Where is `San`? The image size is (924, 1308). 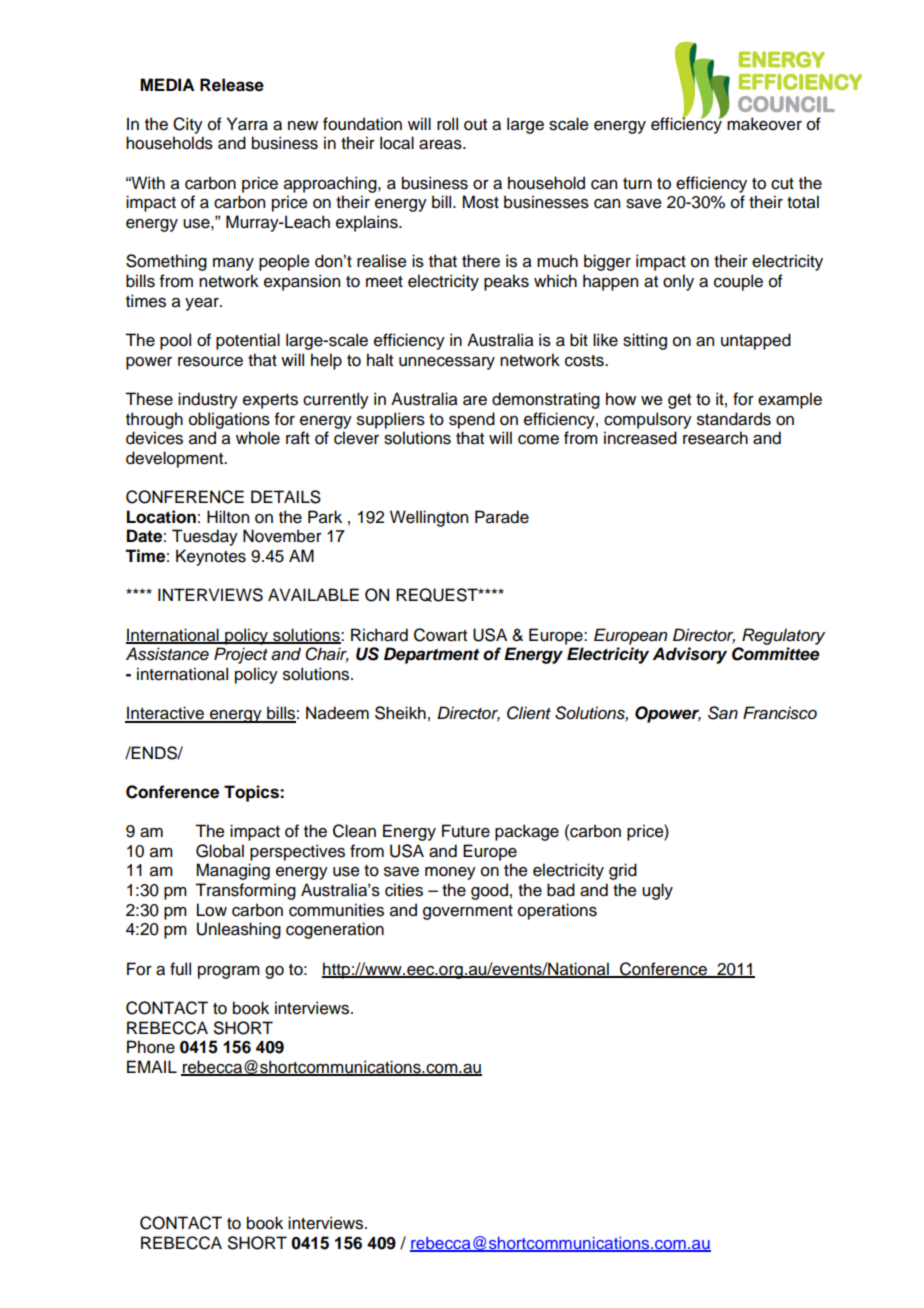
San is located at coordinates (723, 713).
